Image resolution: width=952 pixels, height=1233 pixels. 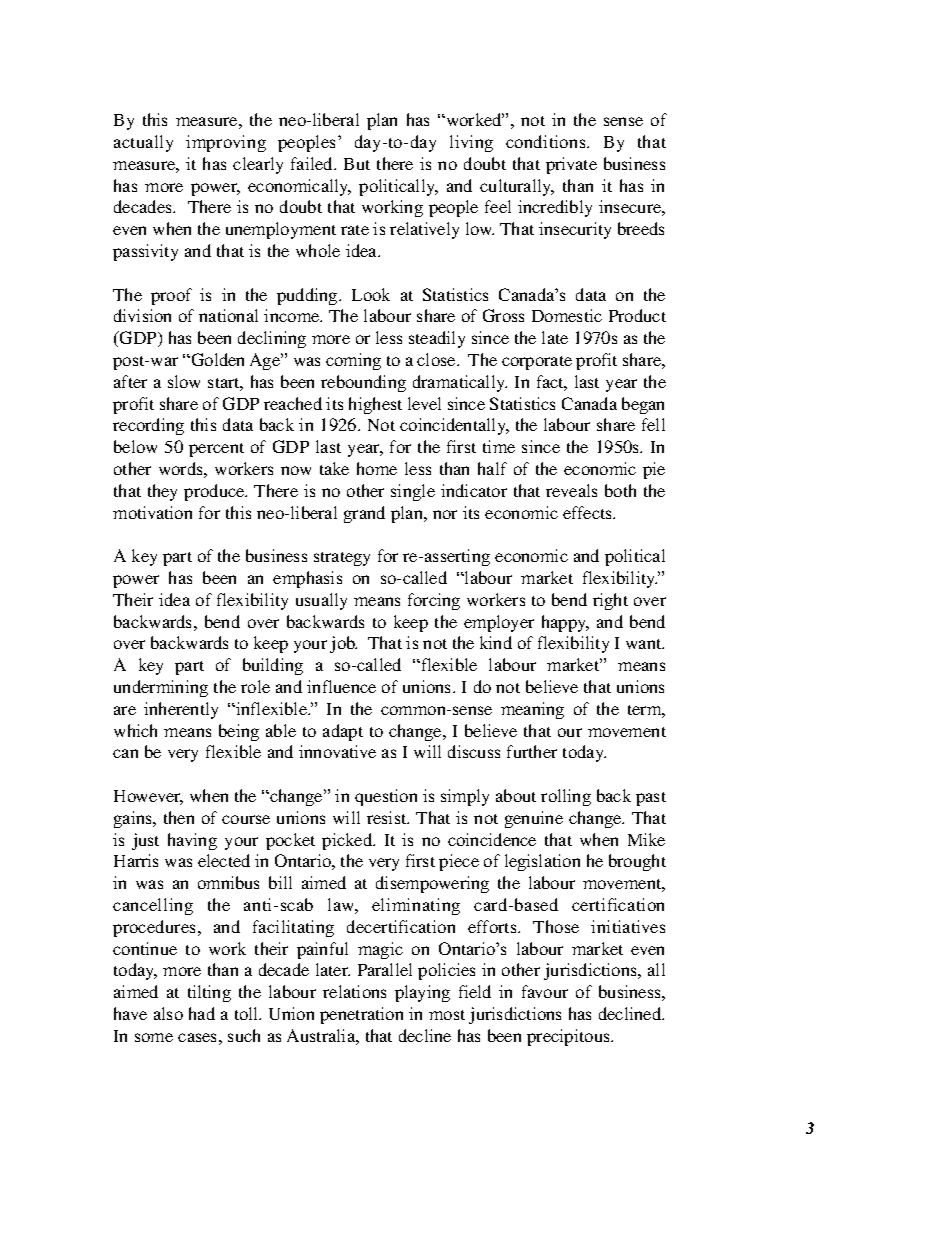 I want to click on penetration, so click(x=361, y=1015).
